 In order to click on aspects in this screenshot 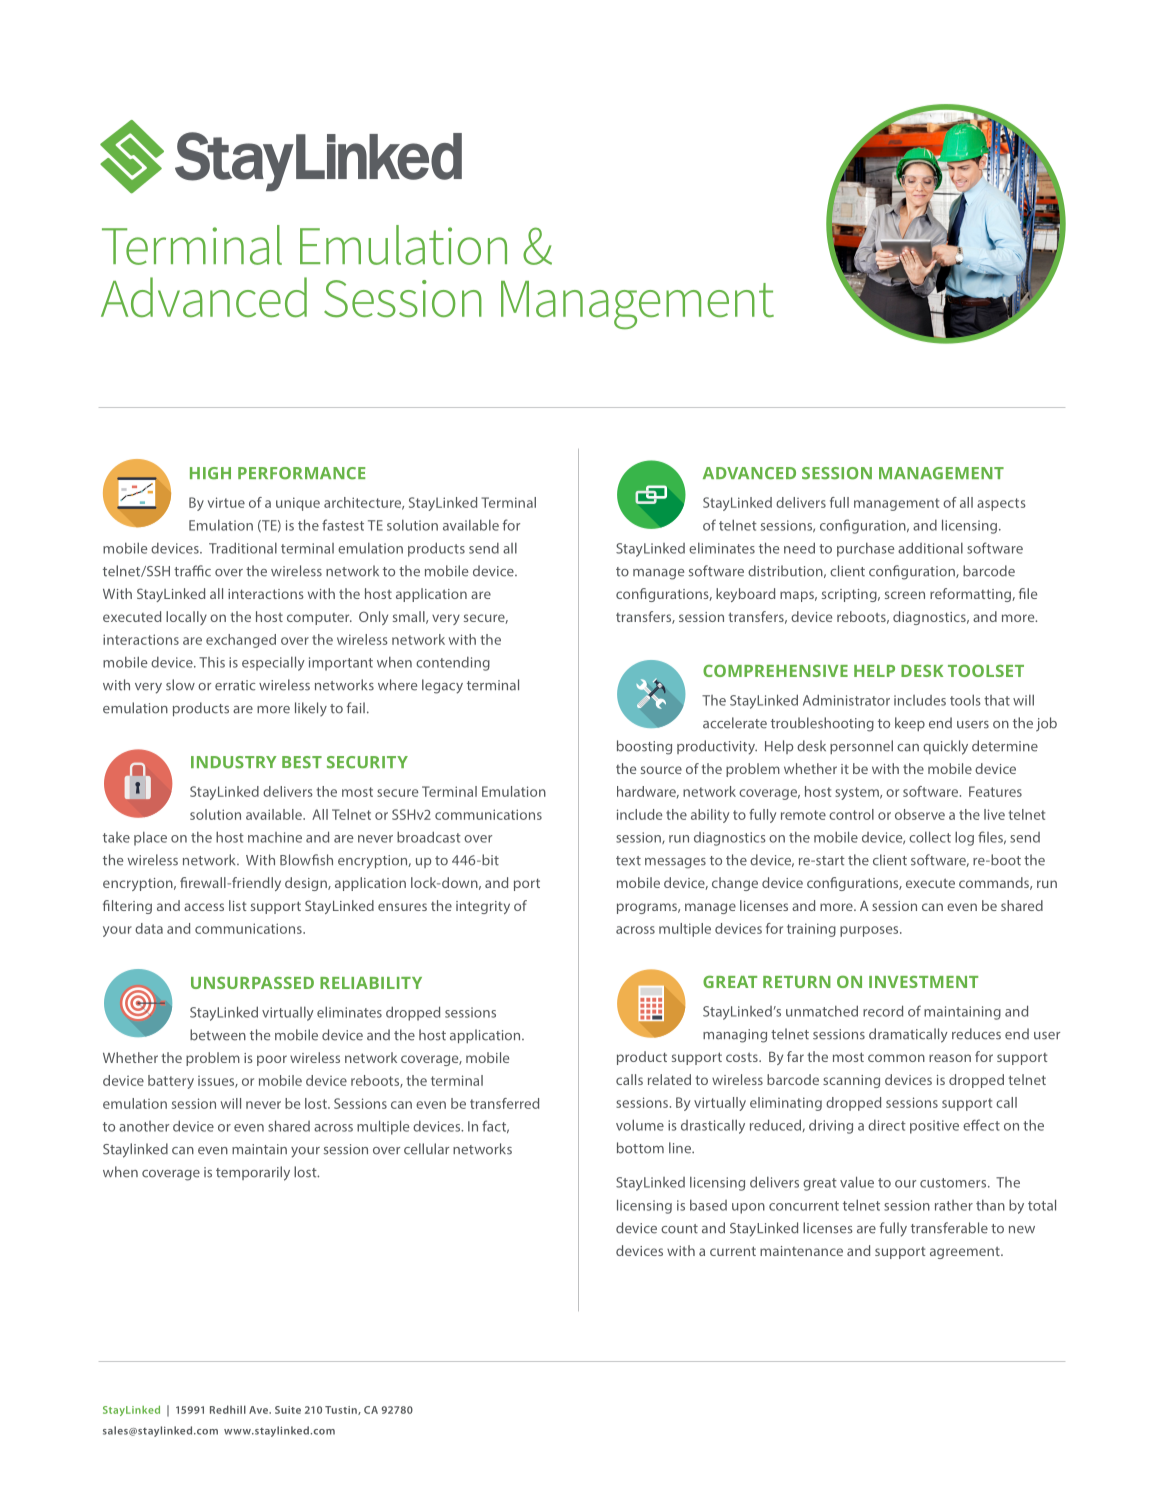, I will do `click(1001, 504)`.
